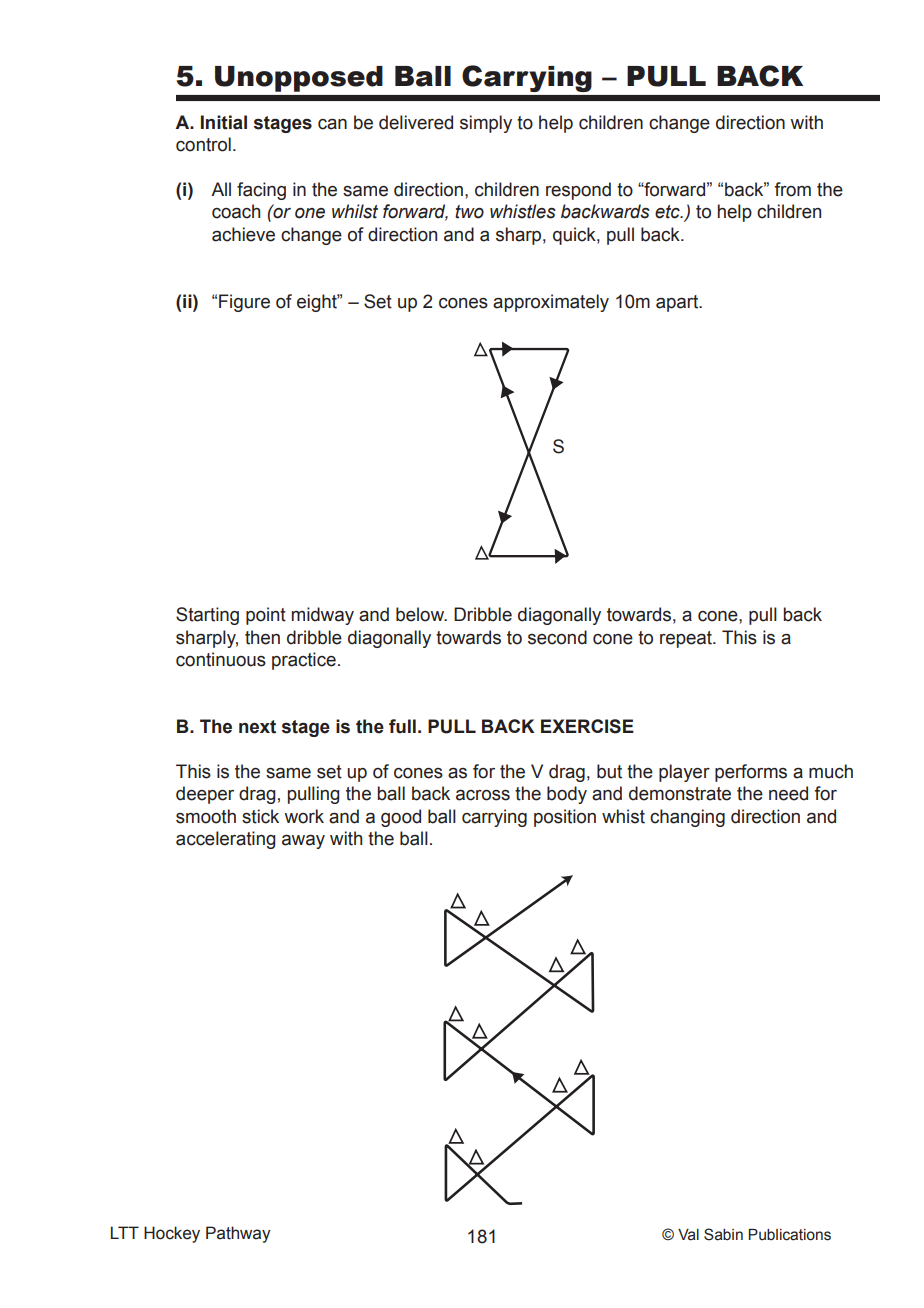 The image size is (924, 1308). I want to click on Initial, so click(224, 122).
